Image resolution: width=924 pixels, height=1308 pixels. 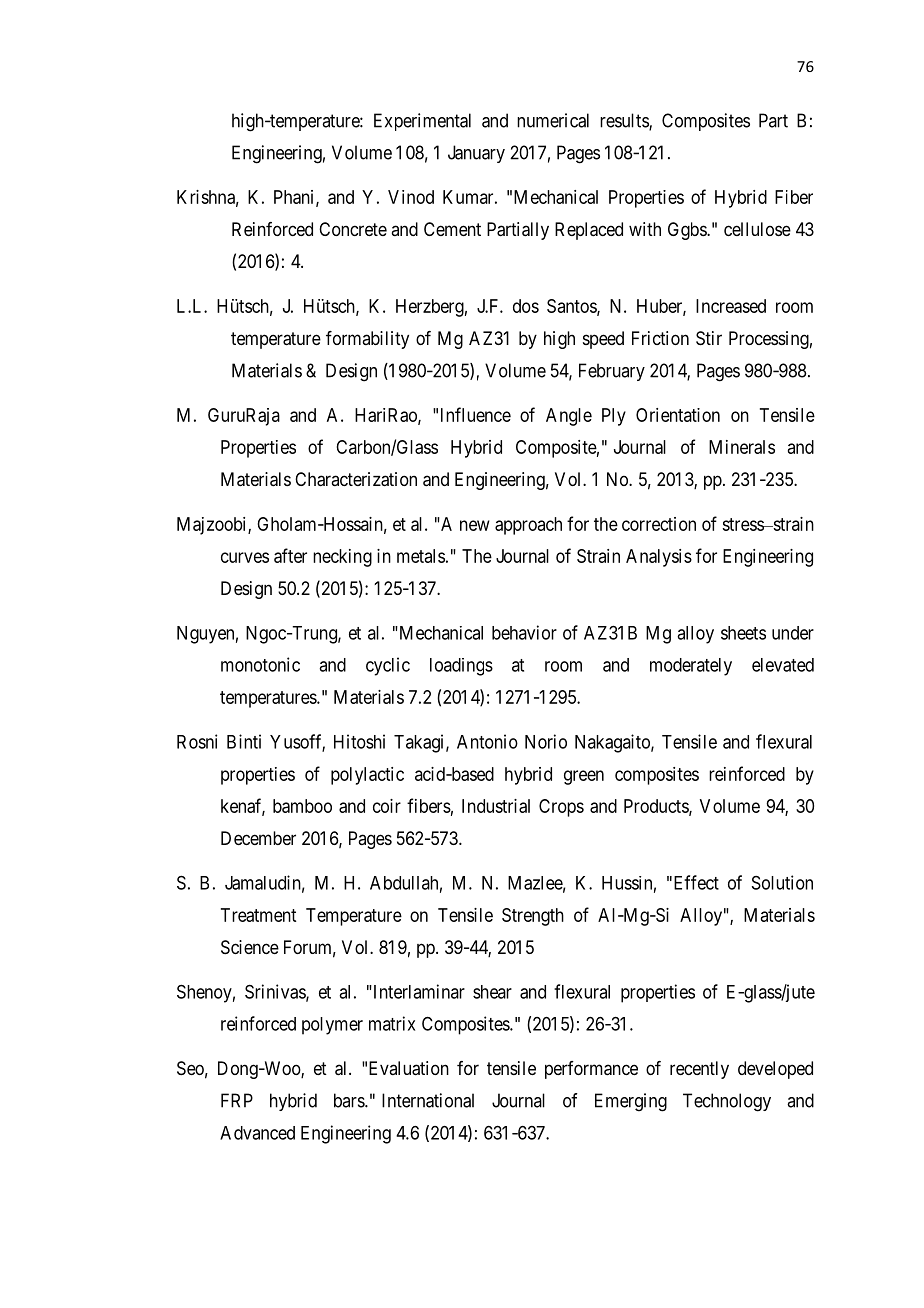 I want to click on Technology, so click(x=727, y=1102).
